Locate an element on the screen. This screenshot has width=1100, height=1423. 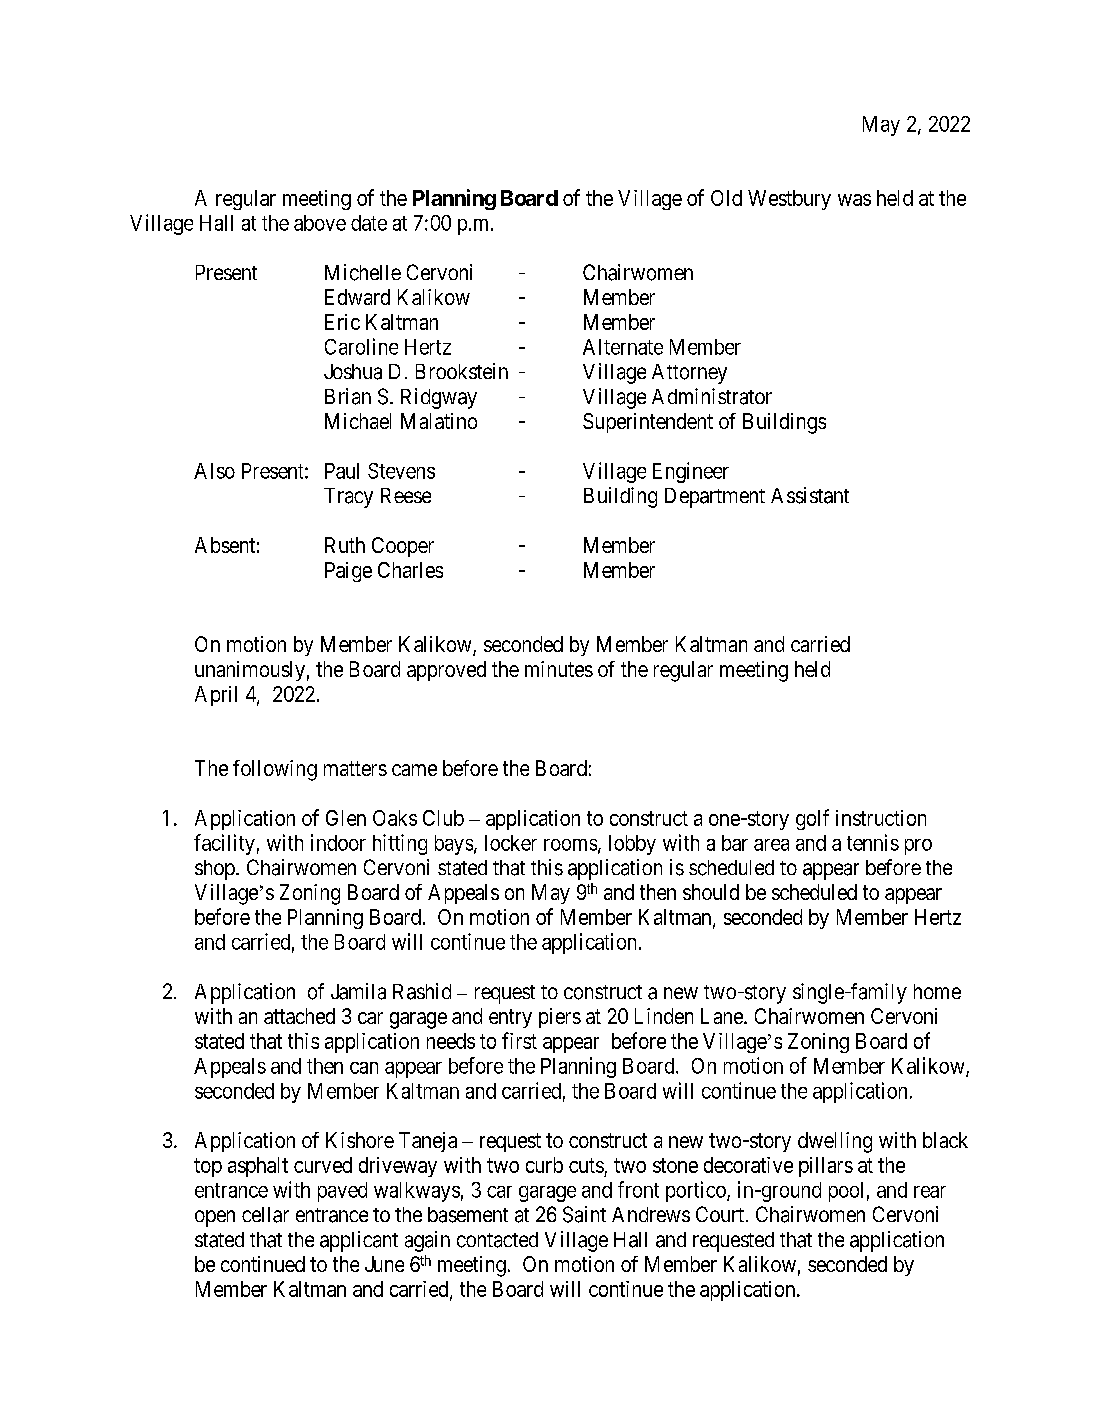
instruction is located at coordinates (881, 818).
